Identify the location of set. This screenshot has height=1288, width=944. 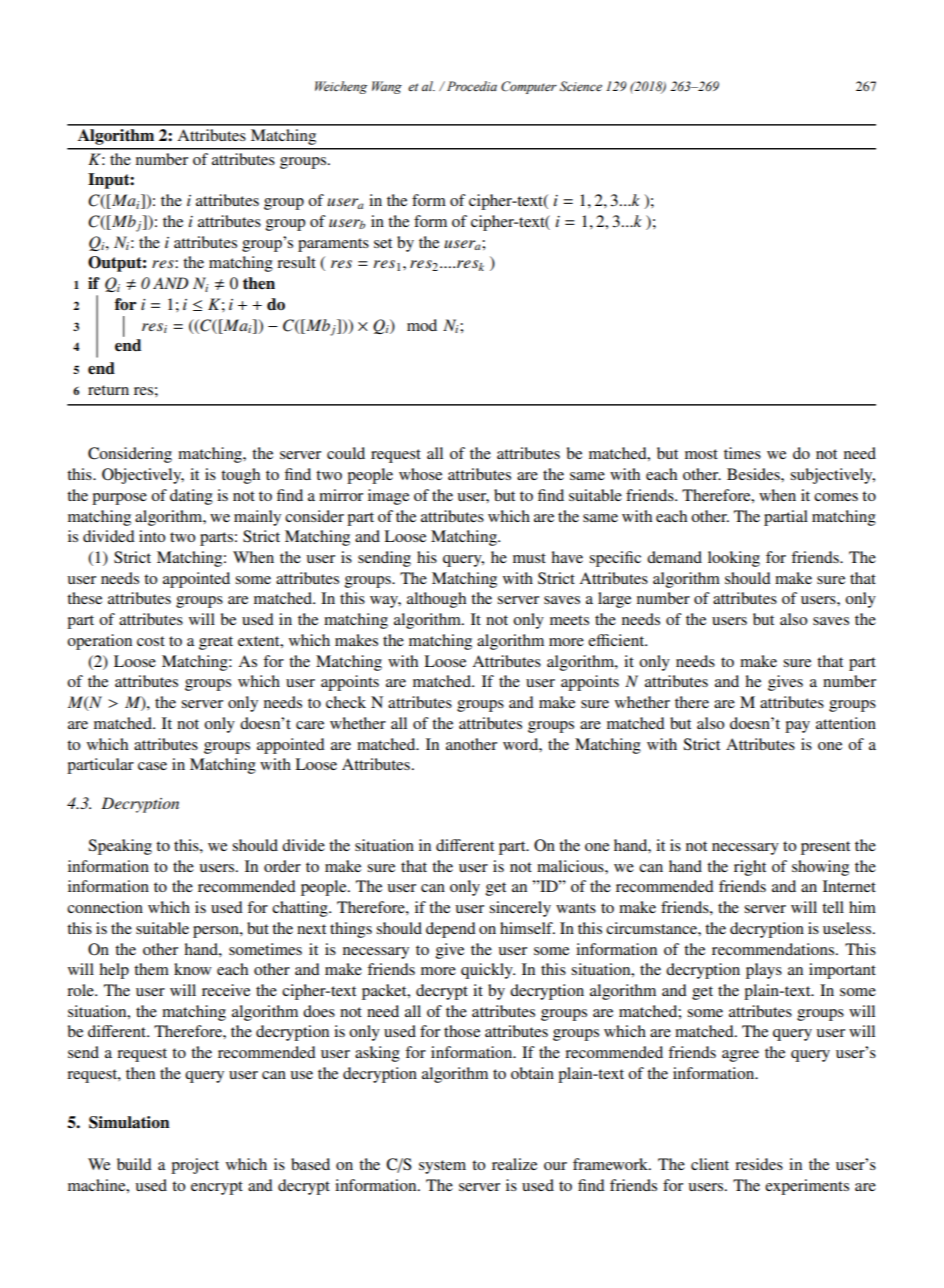
(383, 243).
